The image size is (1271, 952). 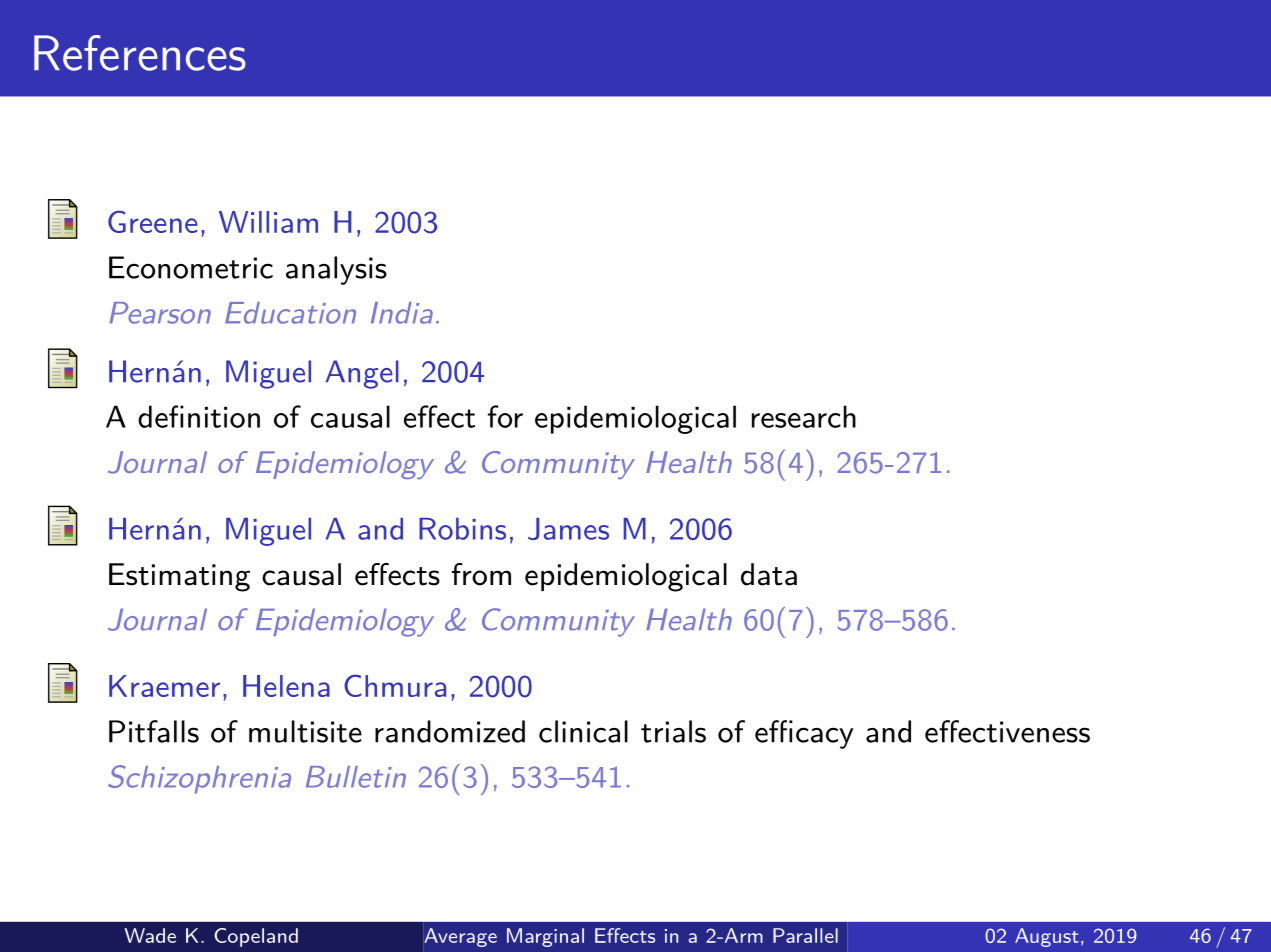 I want to click on India, so click(x=402, y=313).
